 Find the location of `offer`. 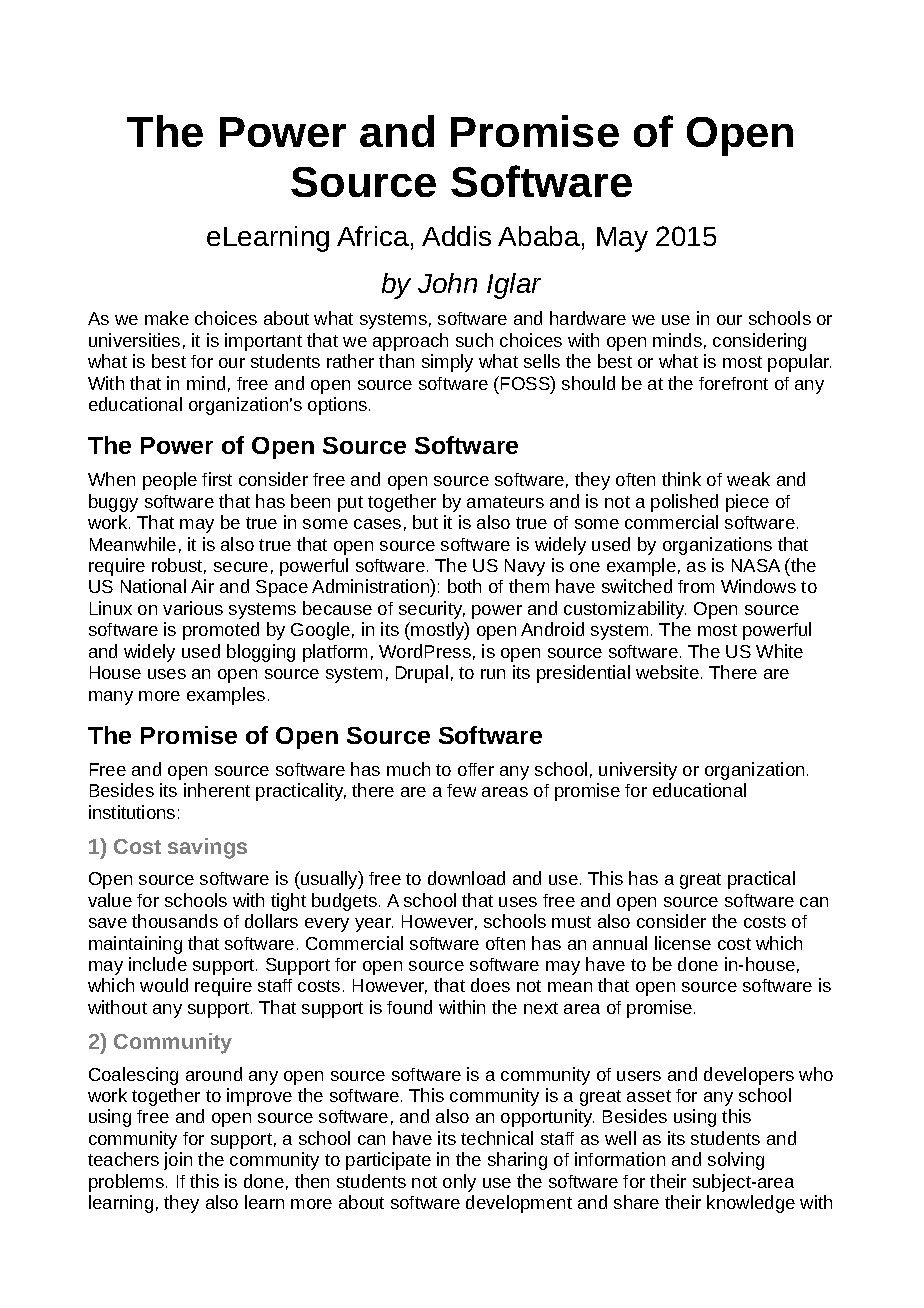

offer is located at coordinates (476, 769).
